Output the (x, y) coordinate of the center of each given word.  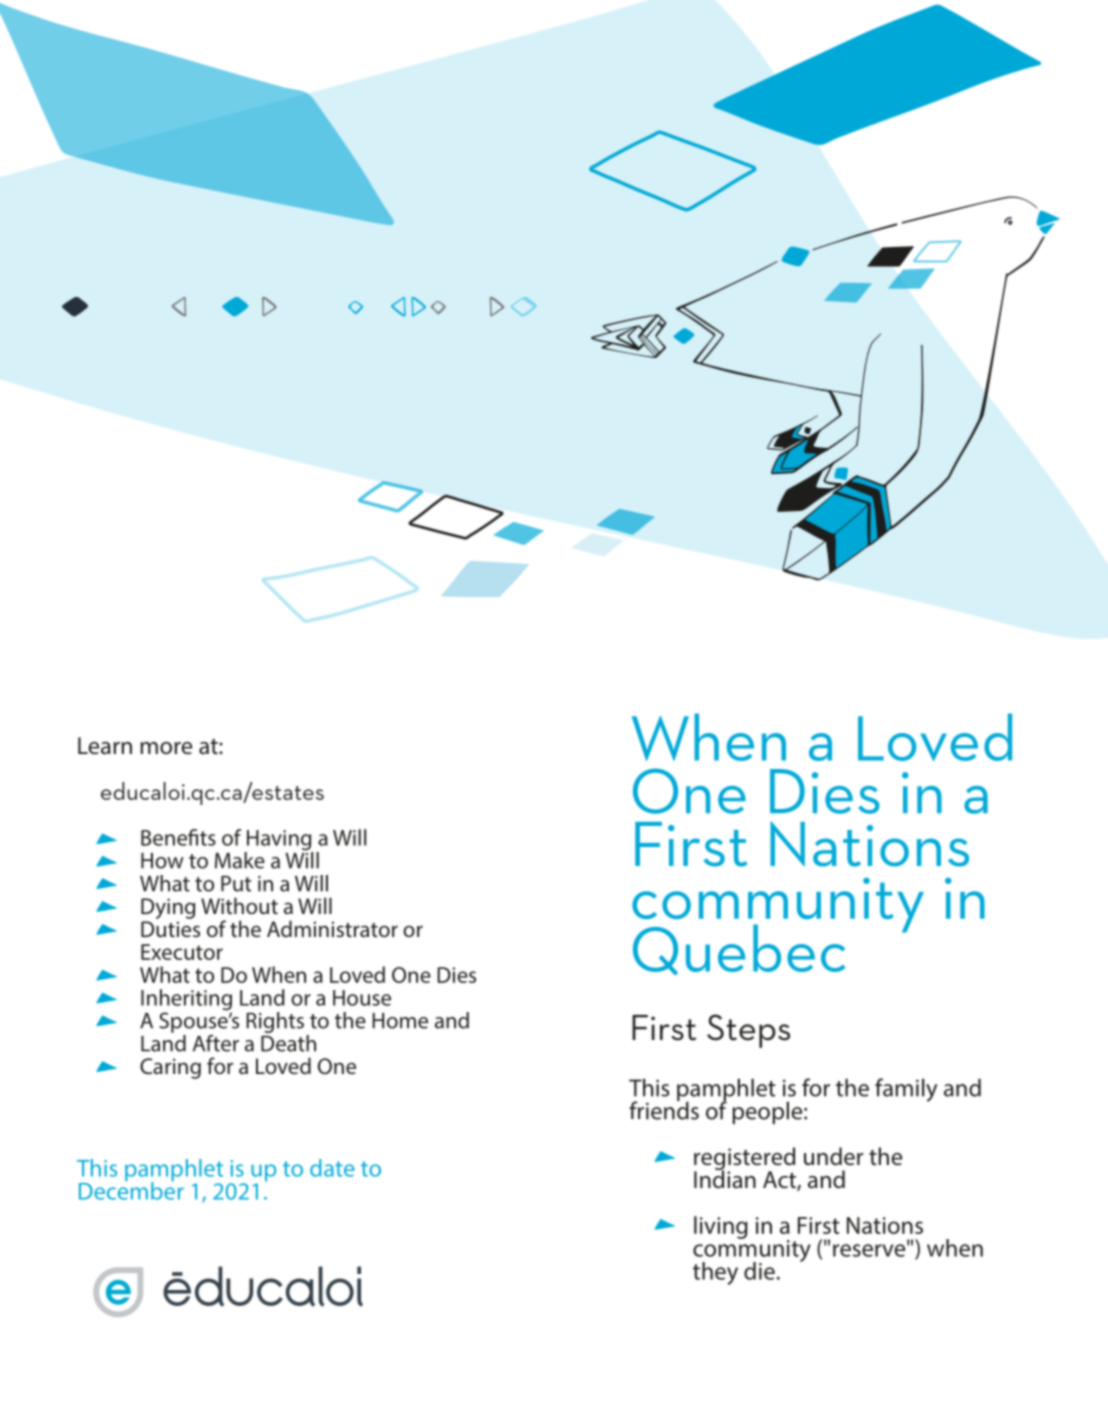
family (906, 1090)
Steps (748, 1031)
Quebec (739, 949)
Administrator (332, 928)
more (166, 748)
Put (236, 883)
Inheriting (186, 1001)
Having (279, 841)
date (332, 1168)
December (131, 1189)
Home (400, 1021)
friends (664, 1109)
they (715, 1273)
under (833, 1156)
